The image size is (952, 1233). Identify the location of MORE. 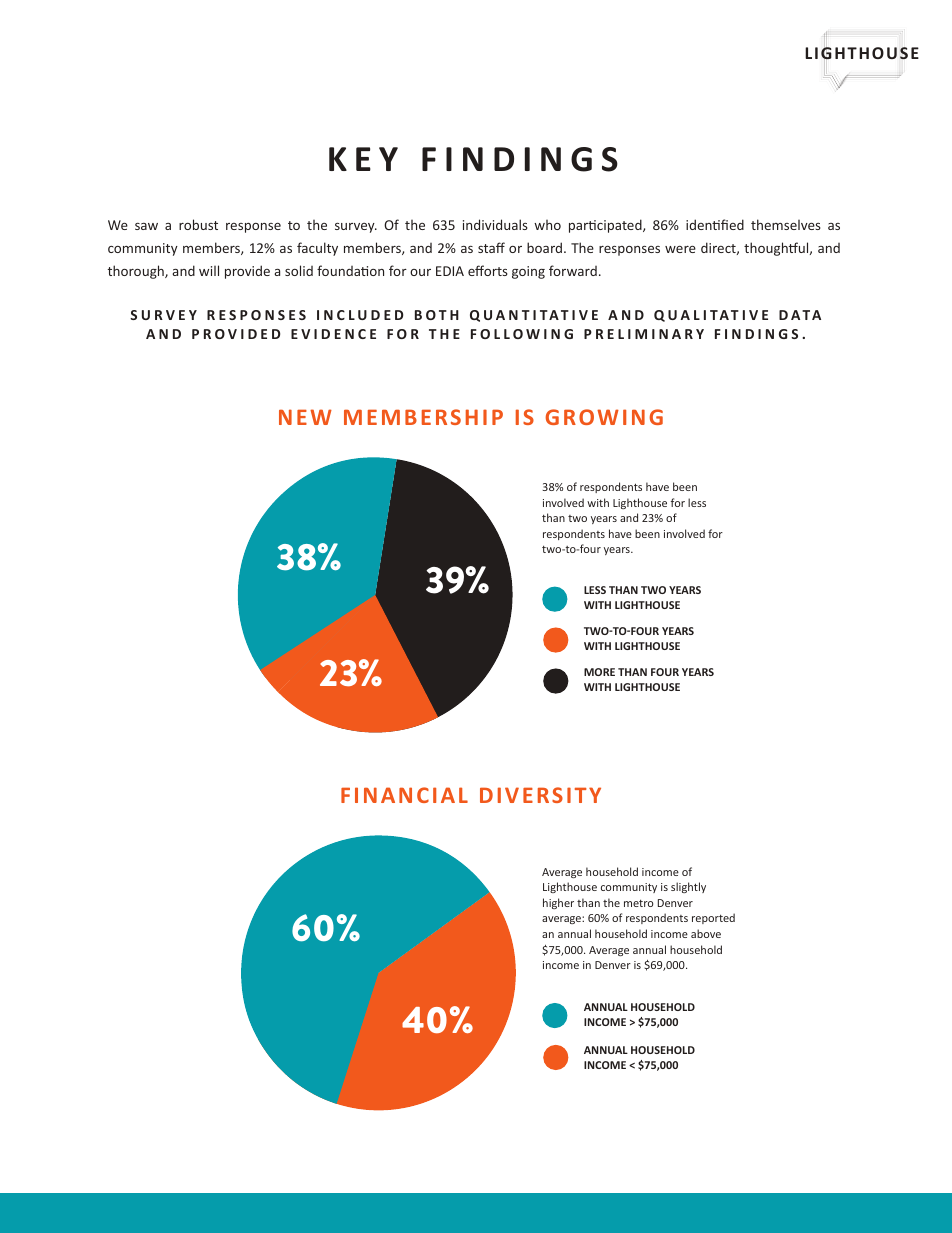
(599, 672).
